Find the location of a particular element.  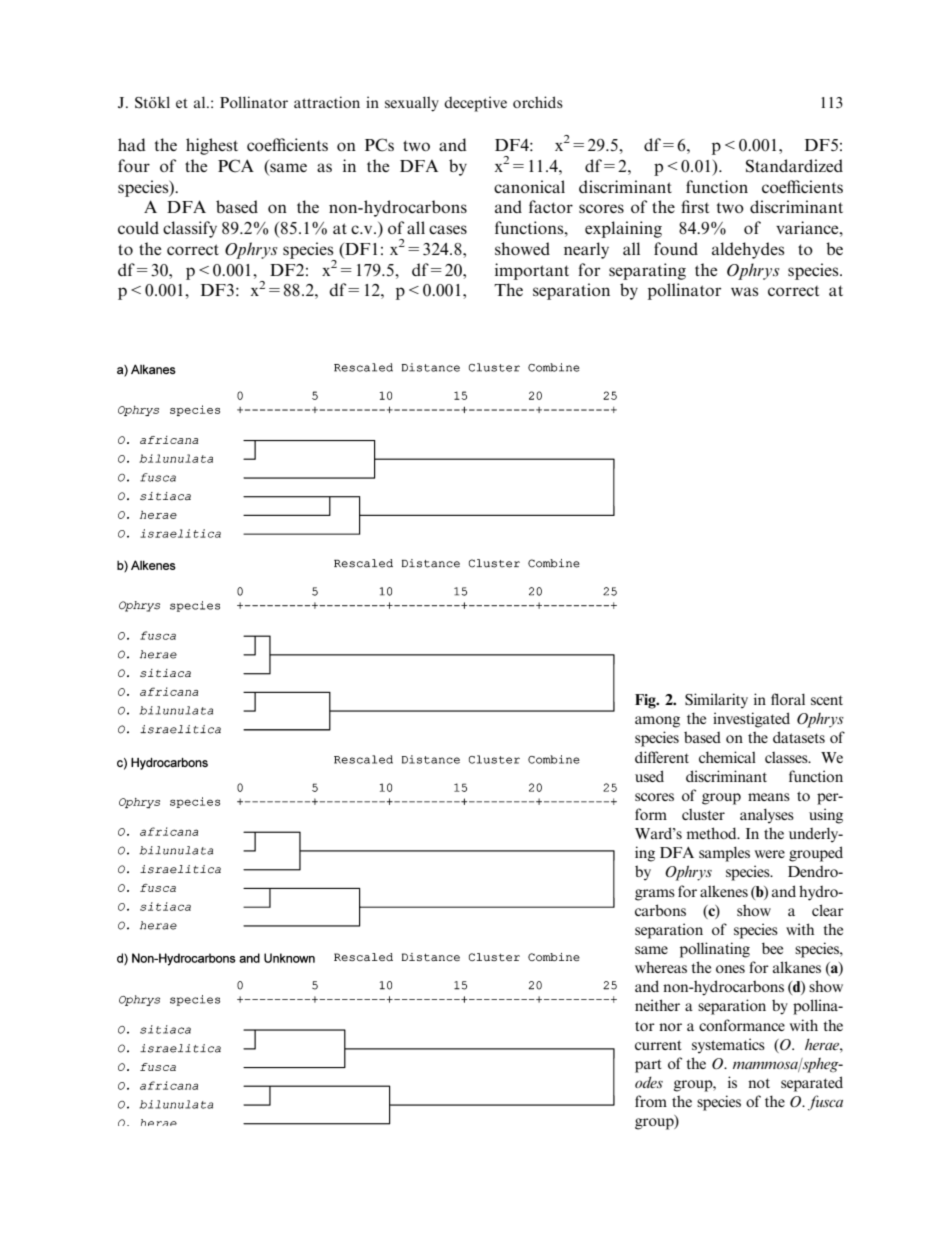

alkenes is located at coordinates (724, 891).
